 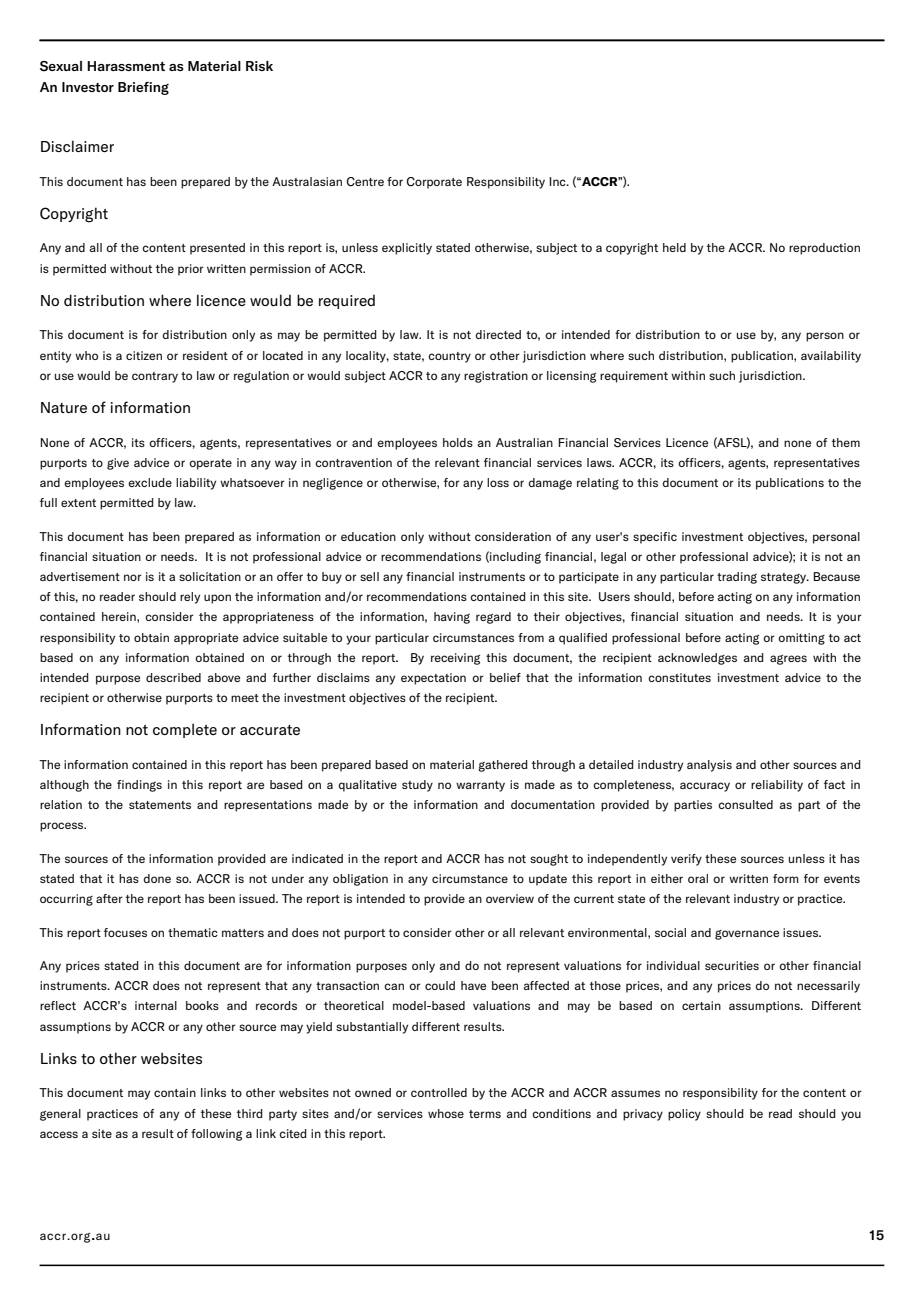 I want to click on general, so click(x=60, y=1115).
